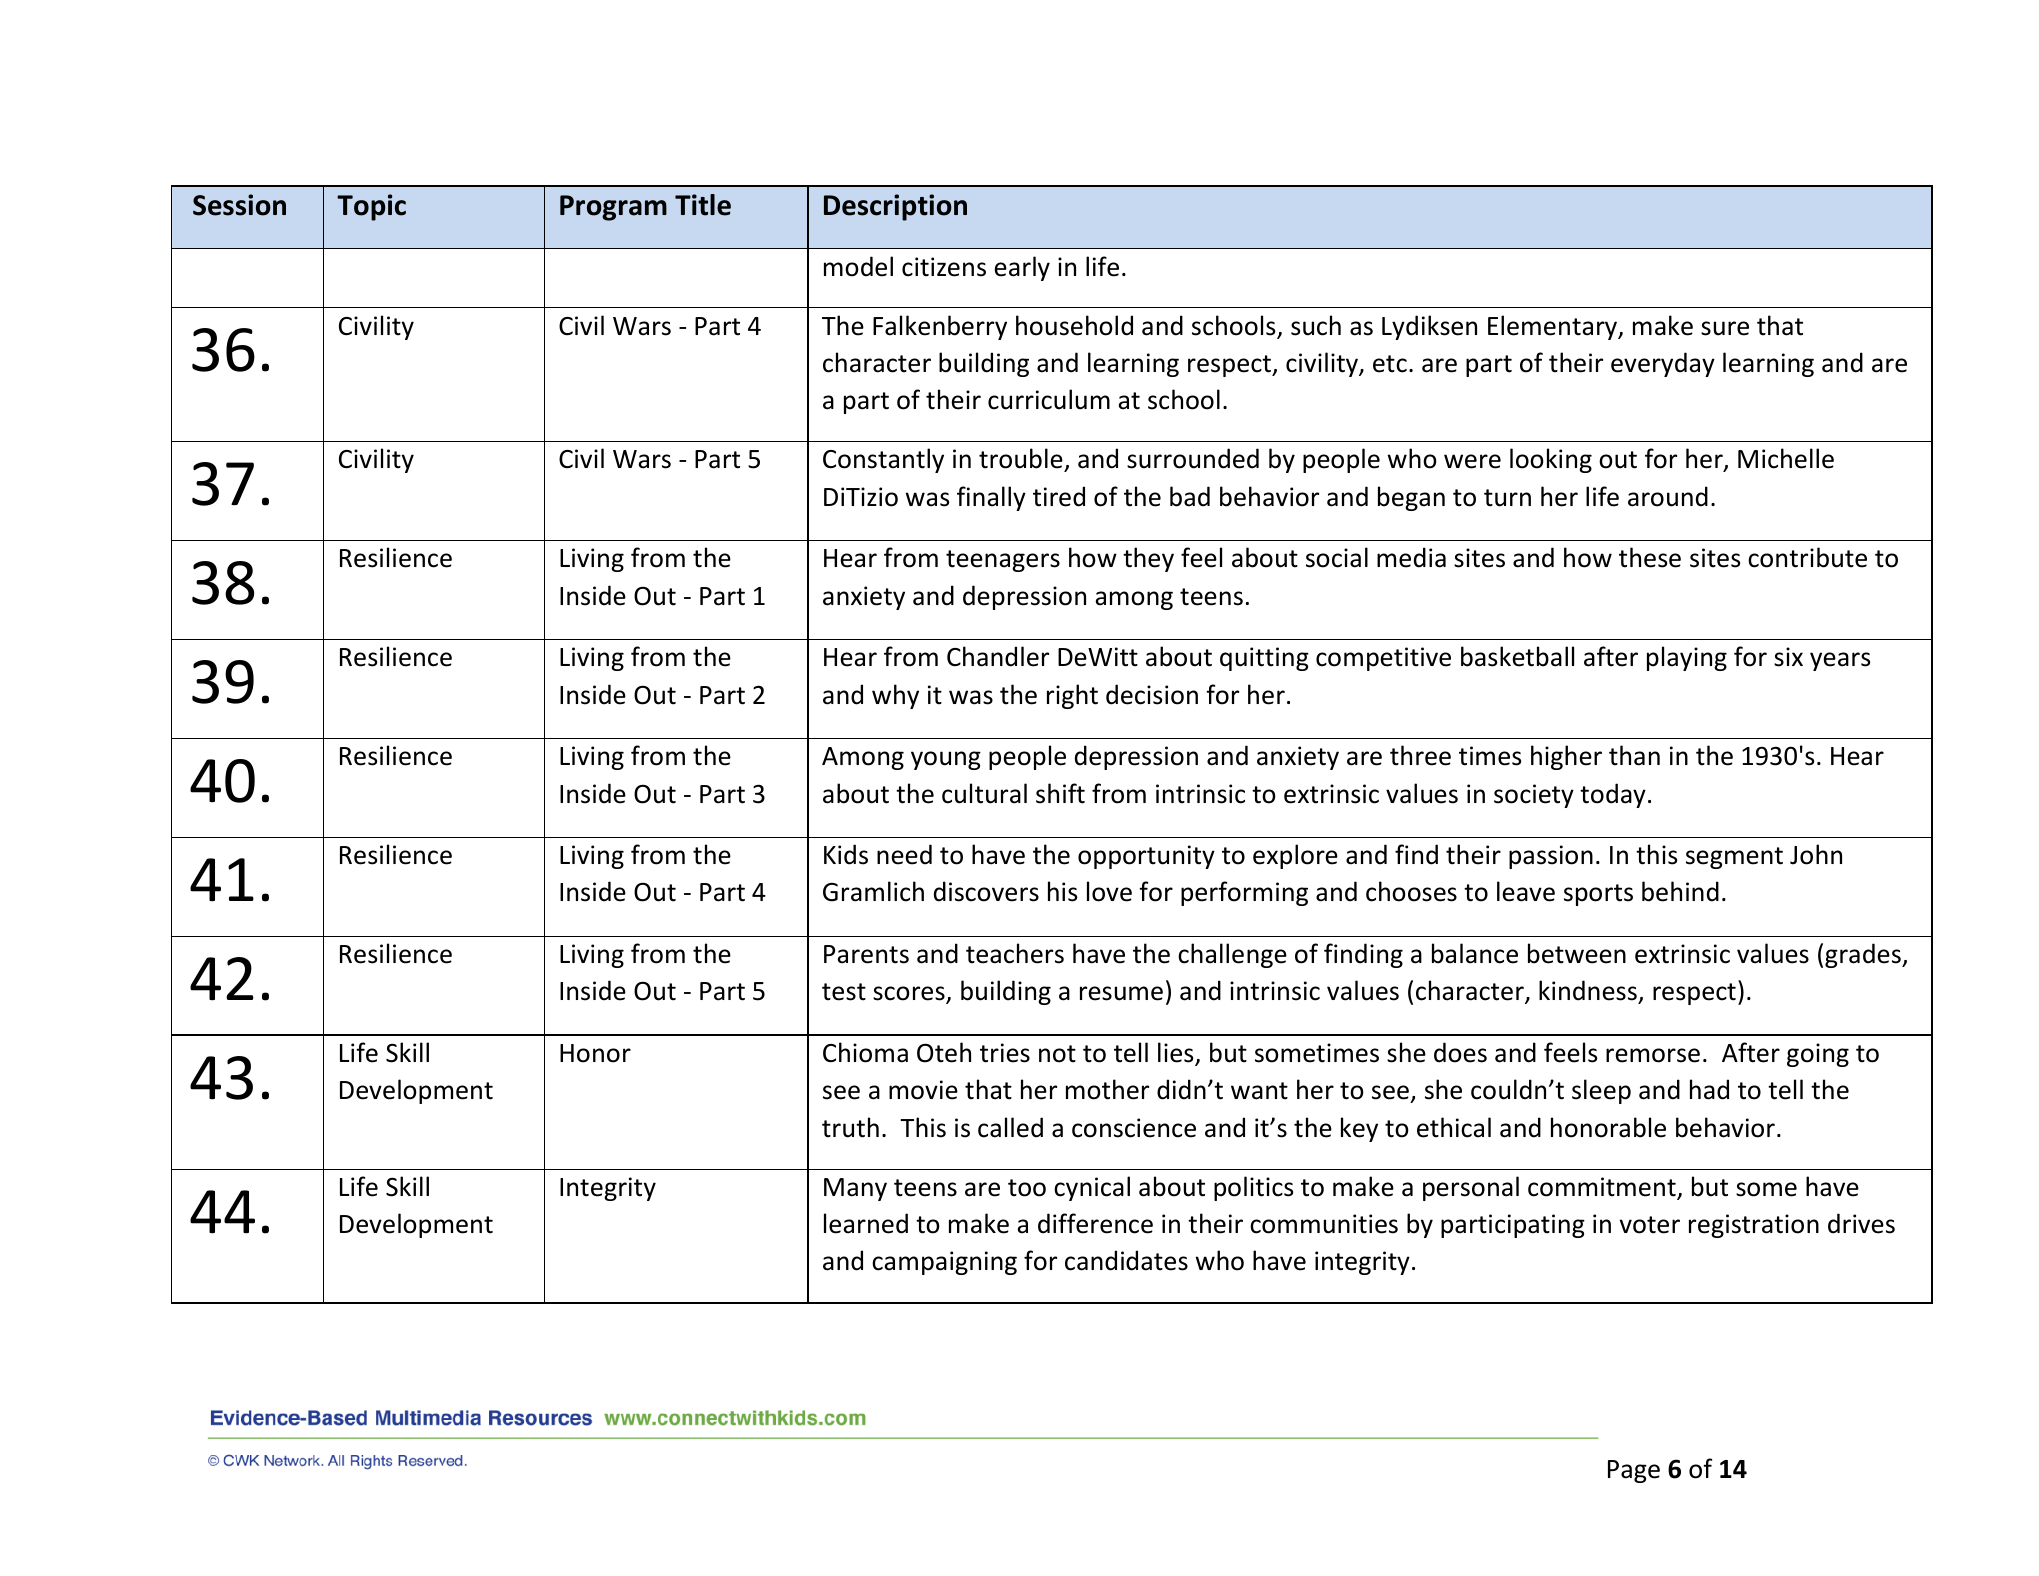 This screenshot has height=1576, width=2039. Describe the element at coordinates (1650, 557) in the screenshot. I see `these` at that location.
